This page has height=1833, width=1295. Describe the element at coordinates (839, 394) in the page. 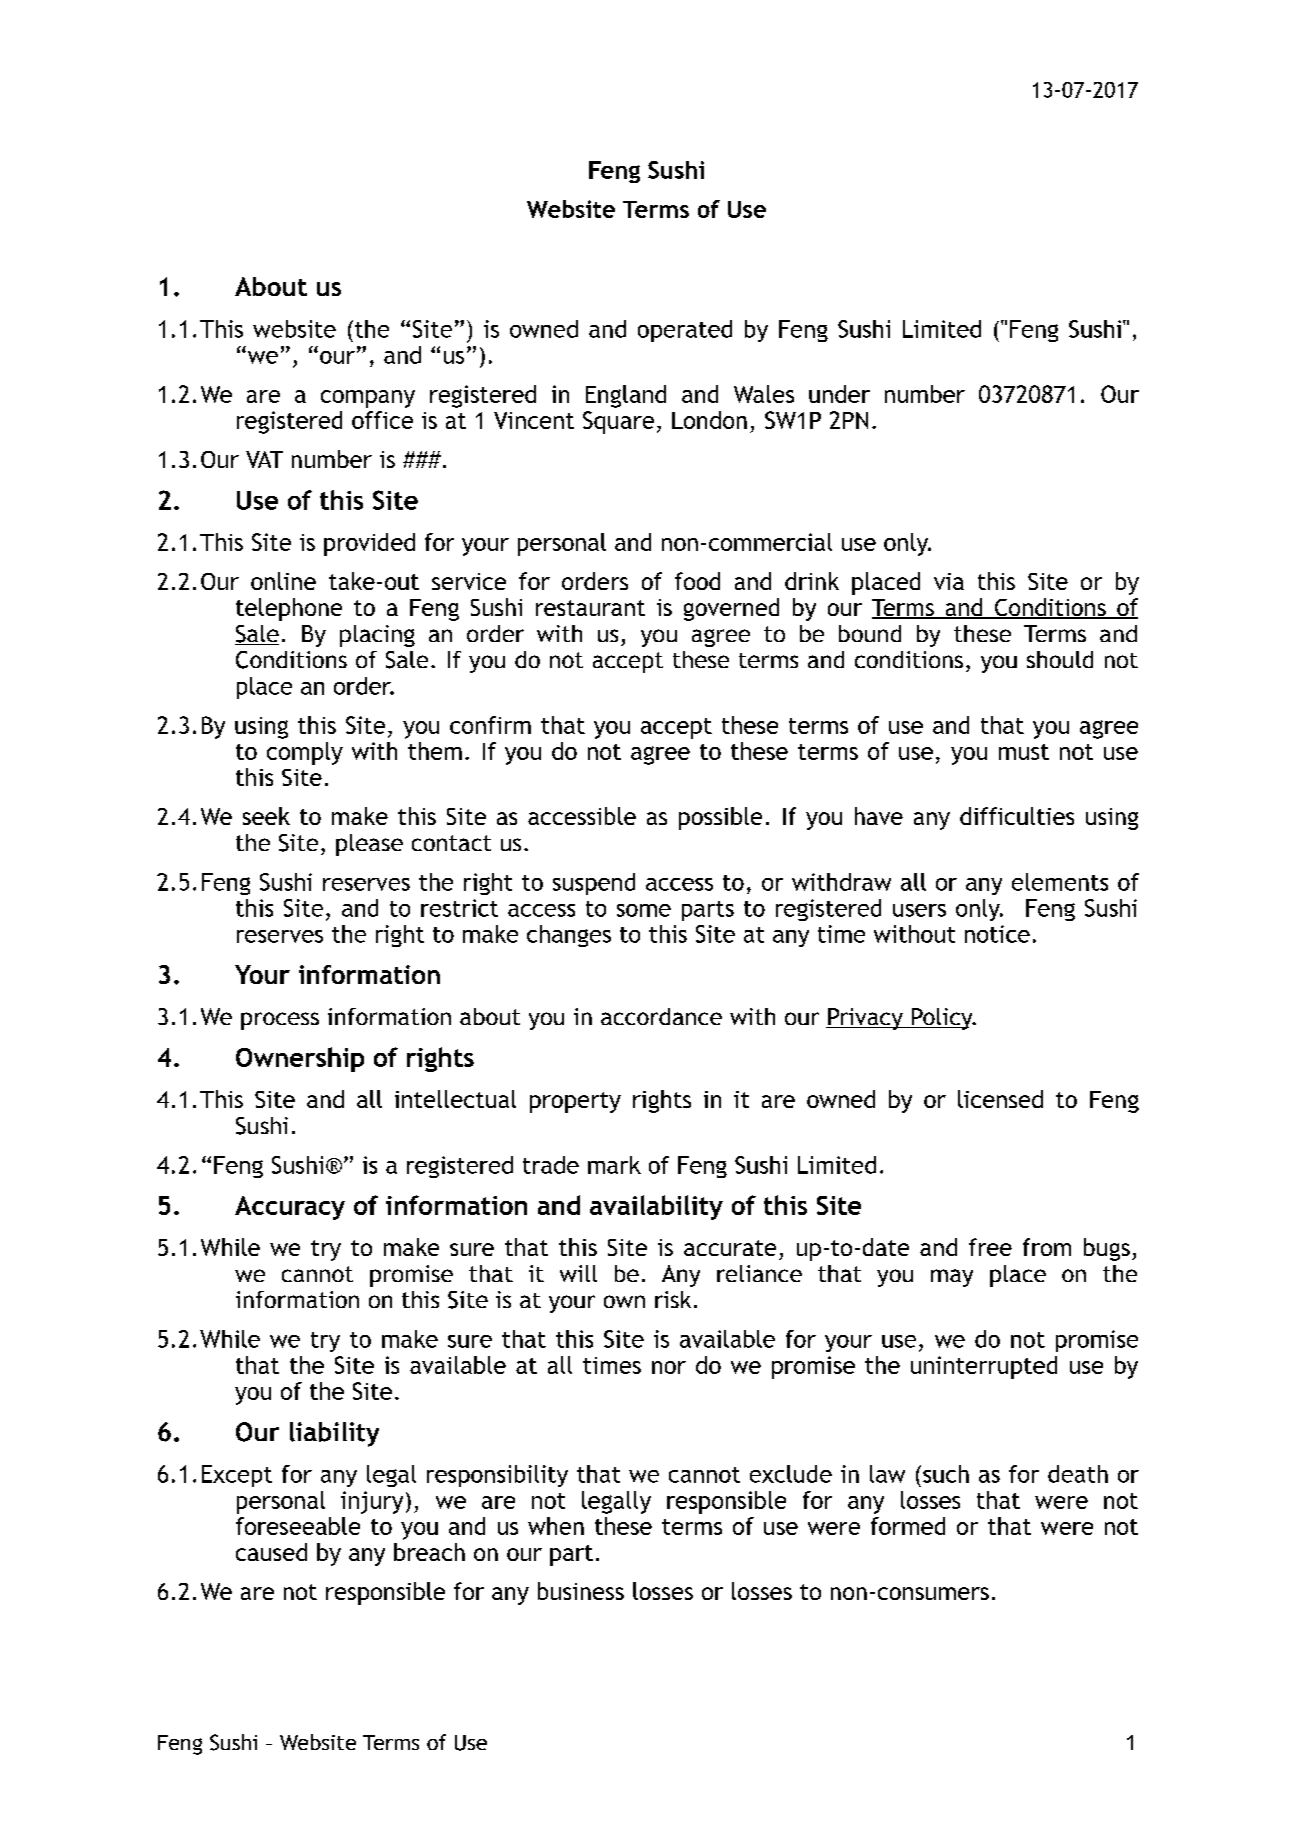

I see `under` at that location.
